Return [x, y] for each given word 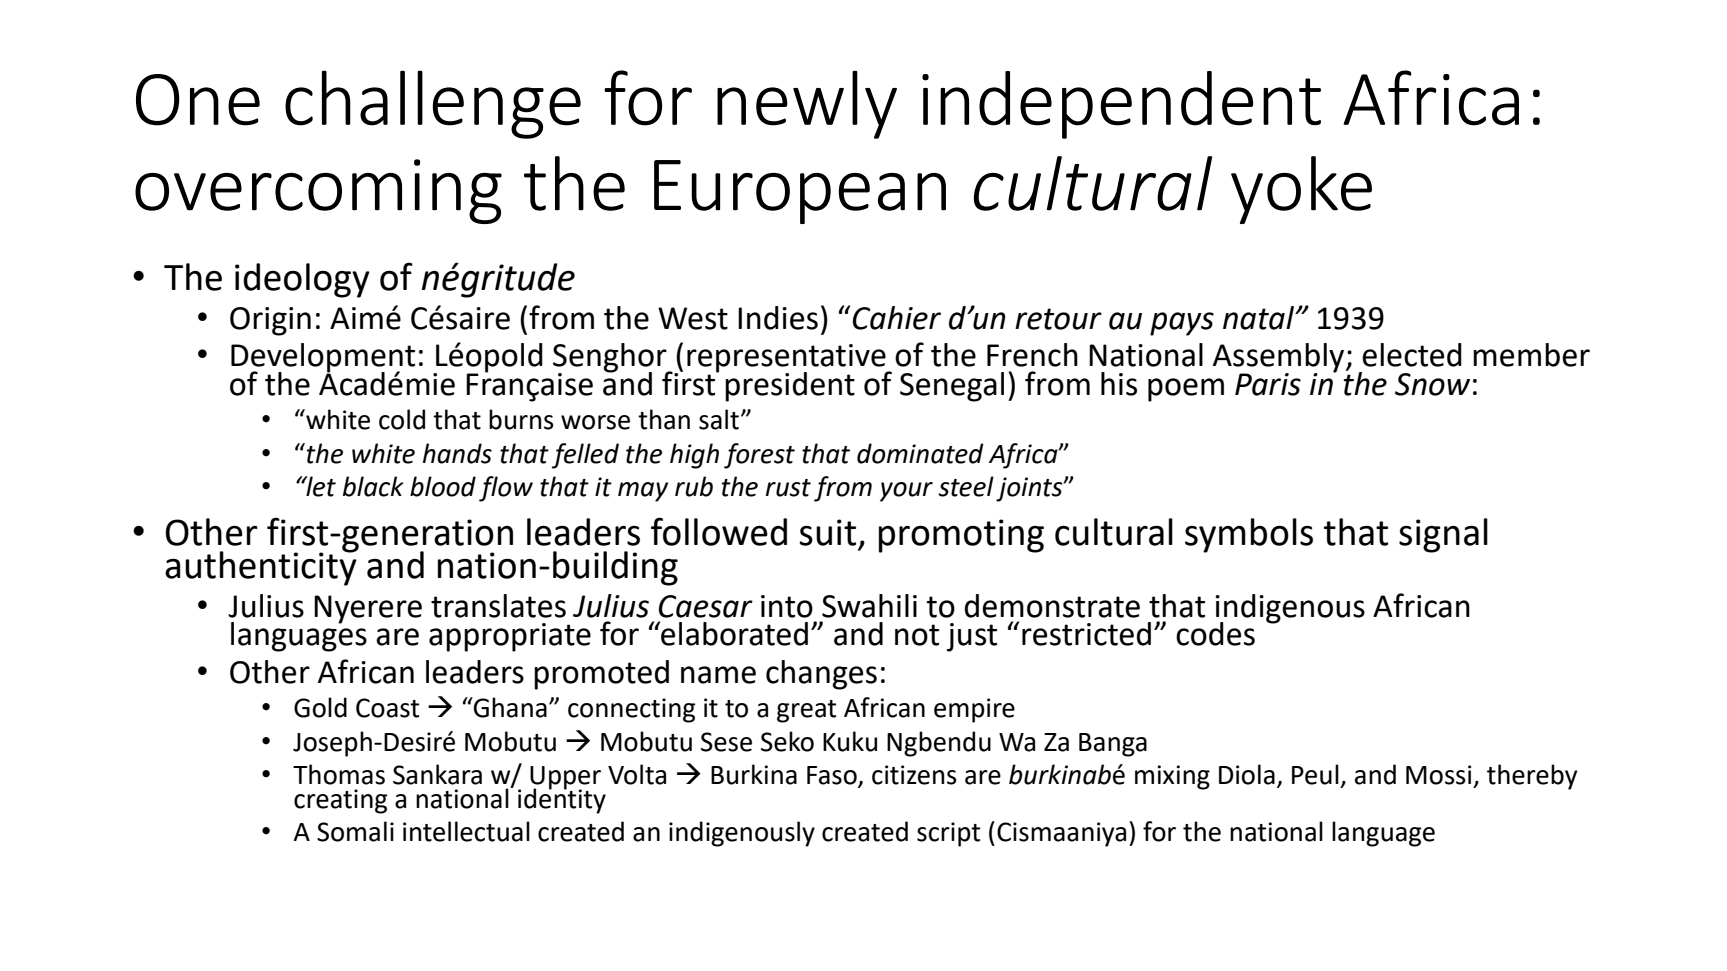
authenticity [262, 567]
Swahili [869, 606]
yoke [1301, 190]
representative [787, 359]
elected [1412, 355]
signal [1443, 535]
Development [323, 359]
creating [340, 801]
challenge [433, 104]
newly [807, 104]
